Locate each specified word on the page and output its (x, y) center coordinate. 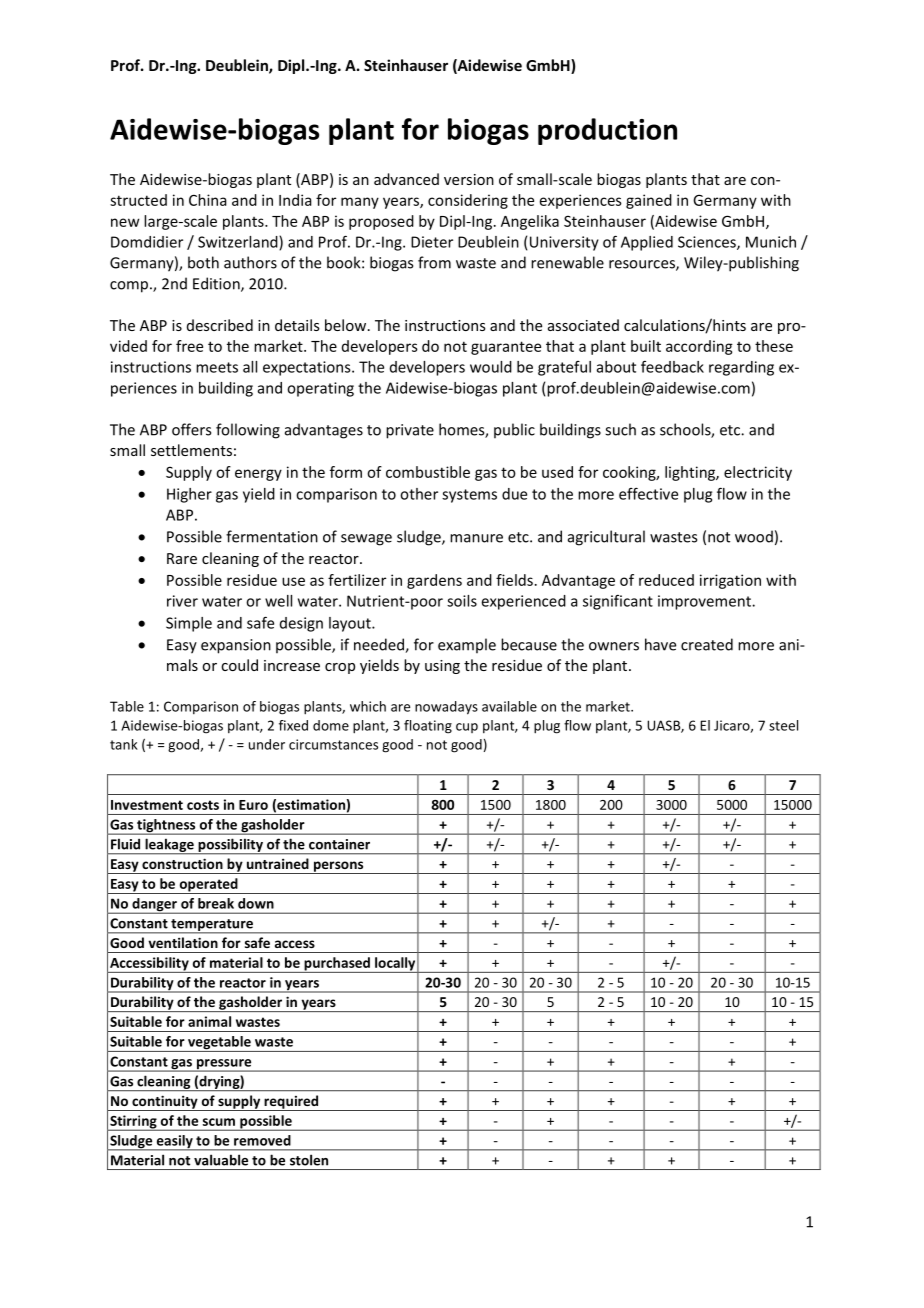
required (291, 1103)
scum (219, 1122)
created (707, 644)
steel (783, 725)
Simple (189, 624)
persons (338, 867)
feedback (672, 367)
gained (649, 201)
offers (191, 429)
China (208, 200)
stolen (309, 1160)
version (469, 179)
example (467, 645)
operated (208, 886)
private (410, 431)
